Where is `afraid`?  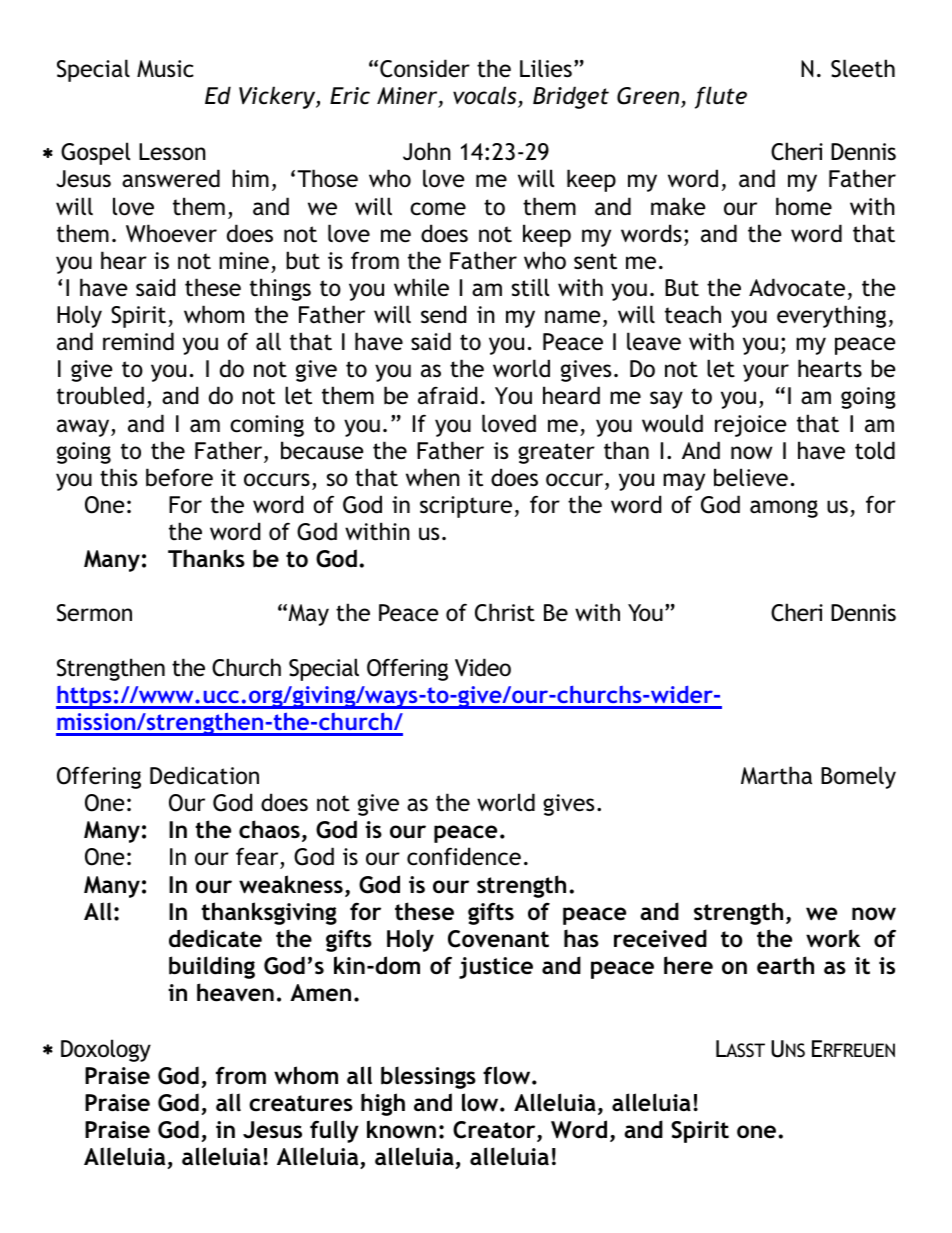 afraid is located at coordinates (447, 395).
